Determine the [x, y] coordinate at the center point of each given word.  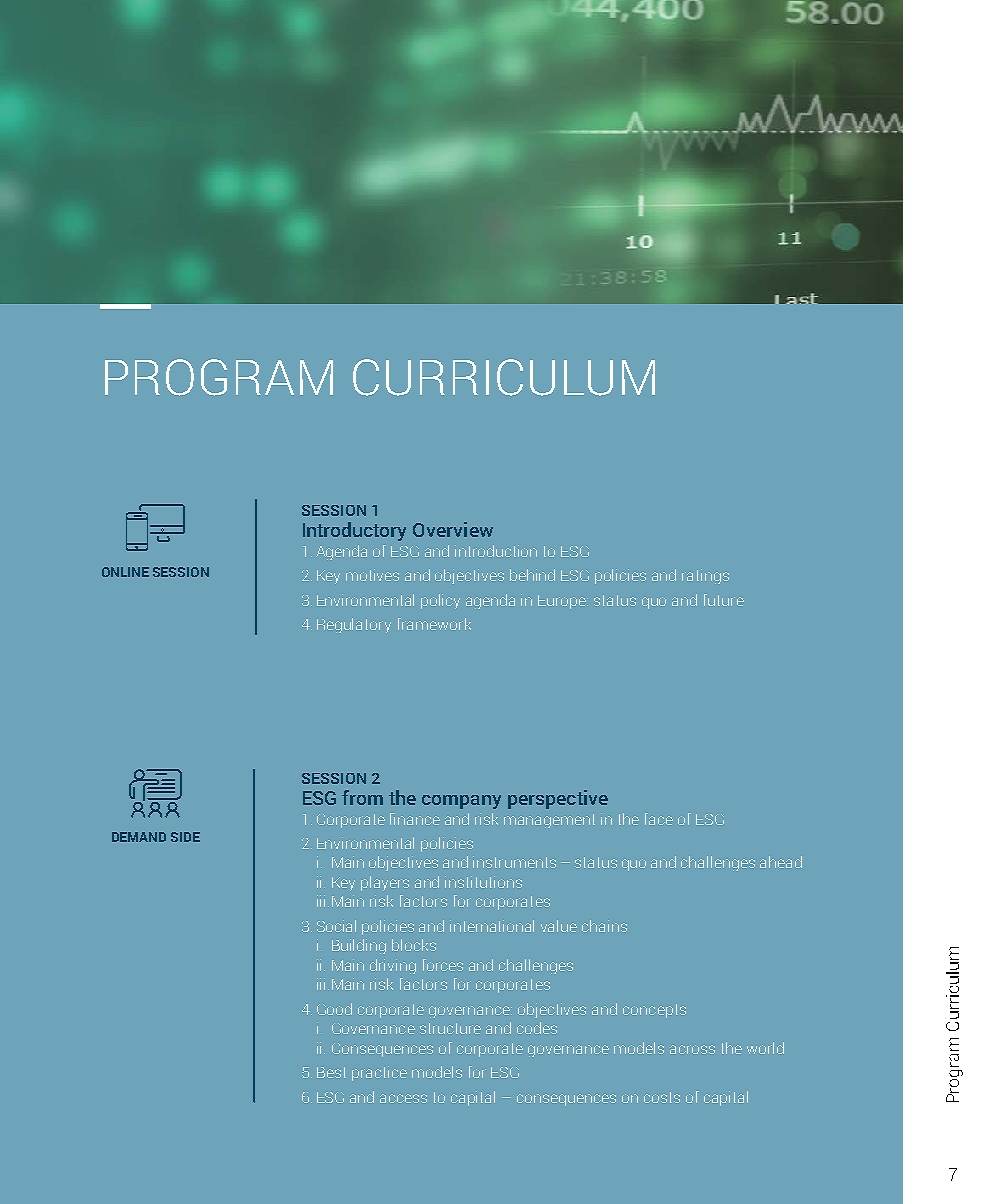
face [659, 819]
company [461, 802]
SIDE [185, 837]
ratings [705, 576]
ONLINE [125, 572]
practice [379, 1073]
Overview [453, 529]
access [403, 1098]
